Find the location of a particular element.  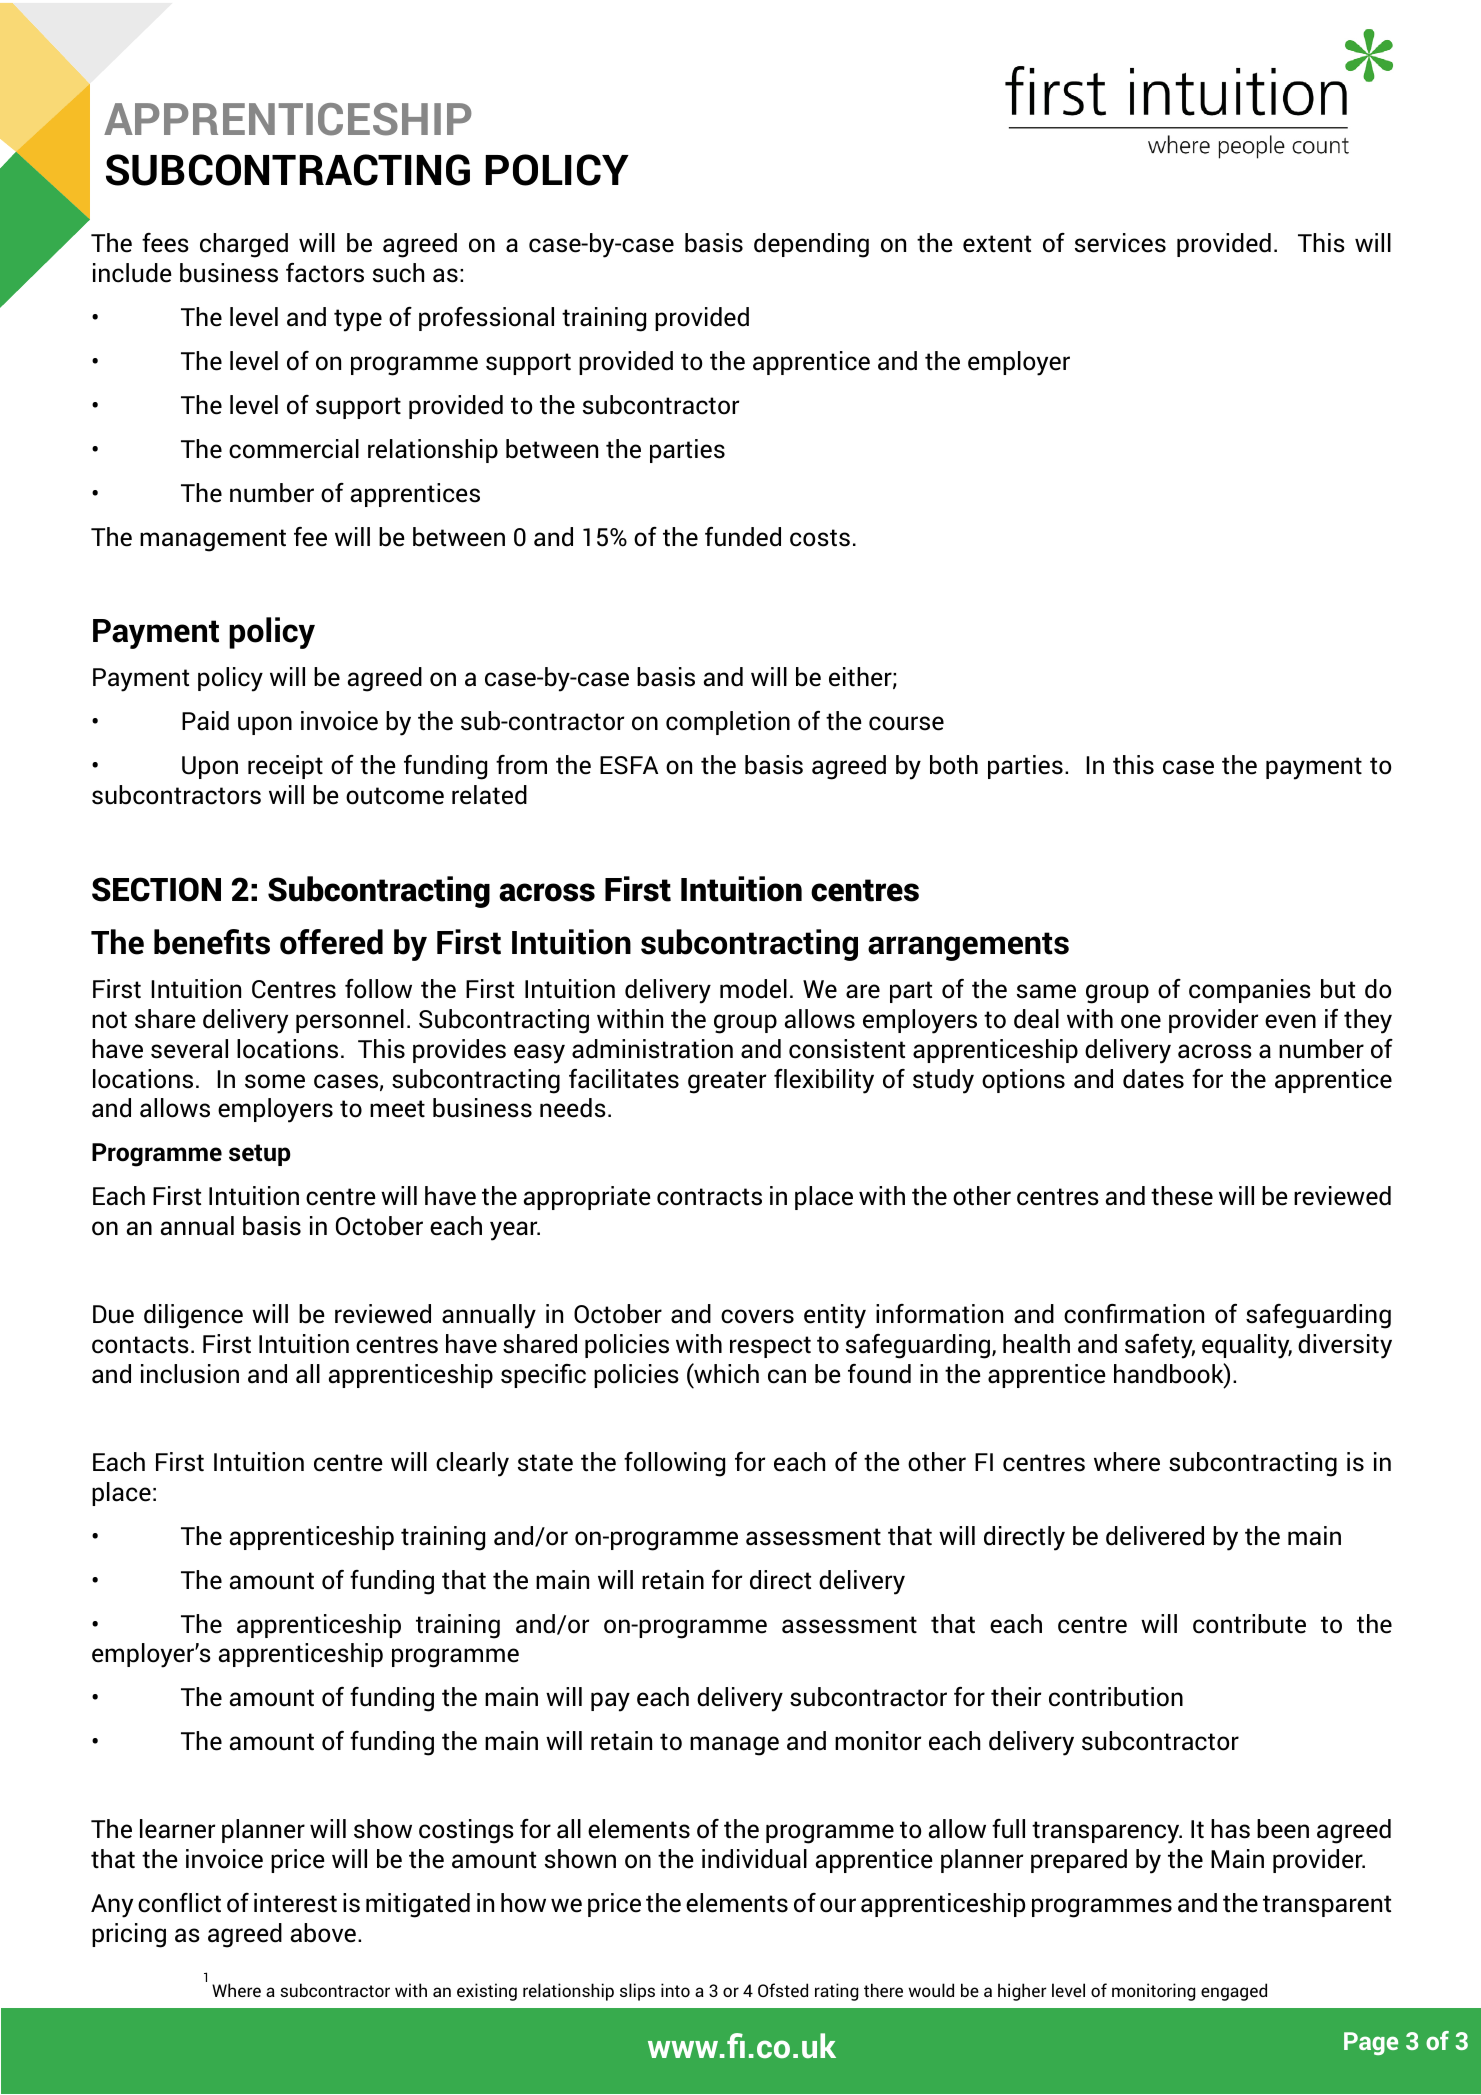

factors is located at coordinates (325, 273).
